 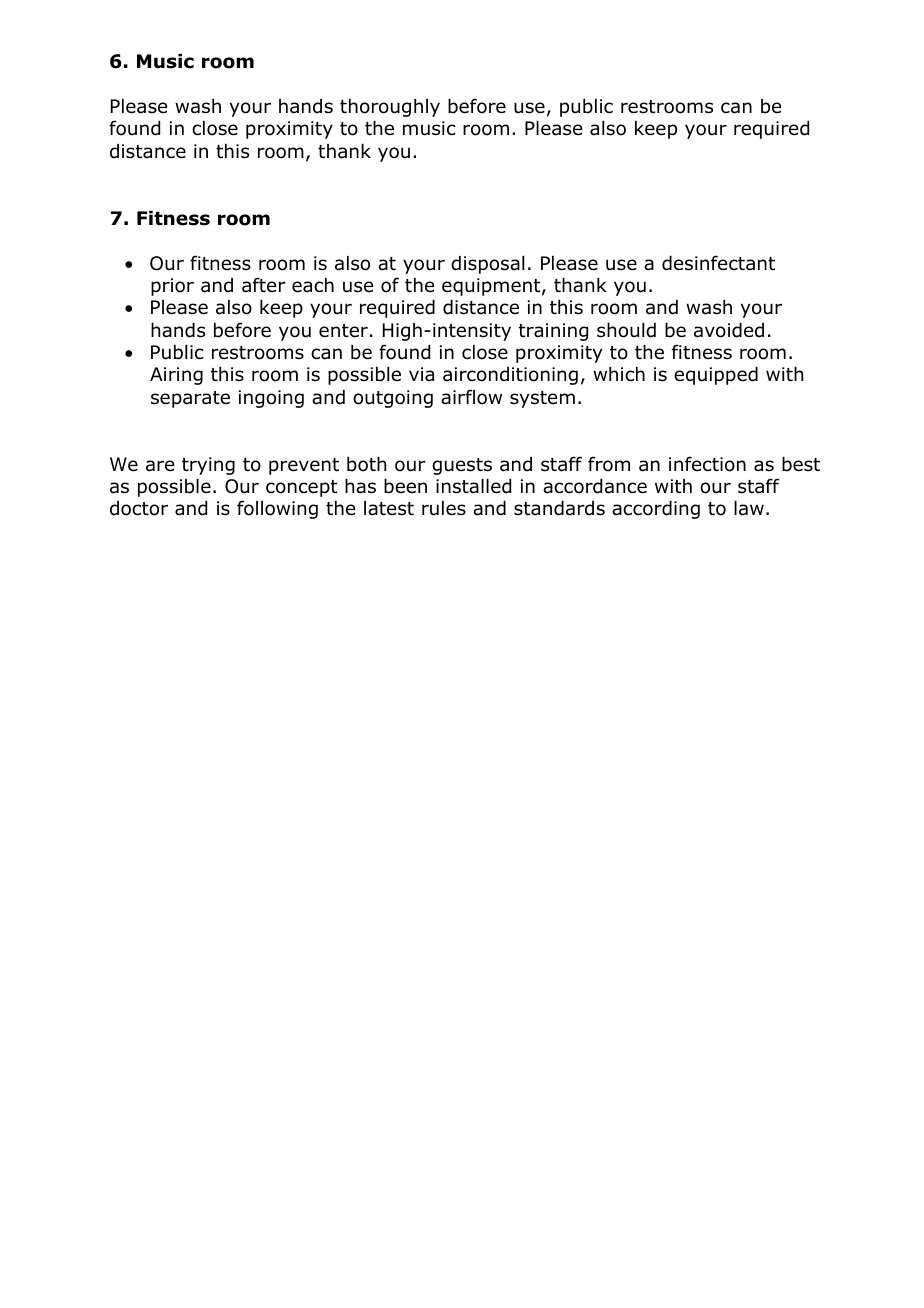 I want to click on disposal, so click(x=487, y=265).
